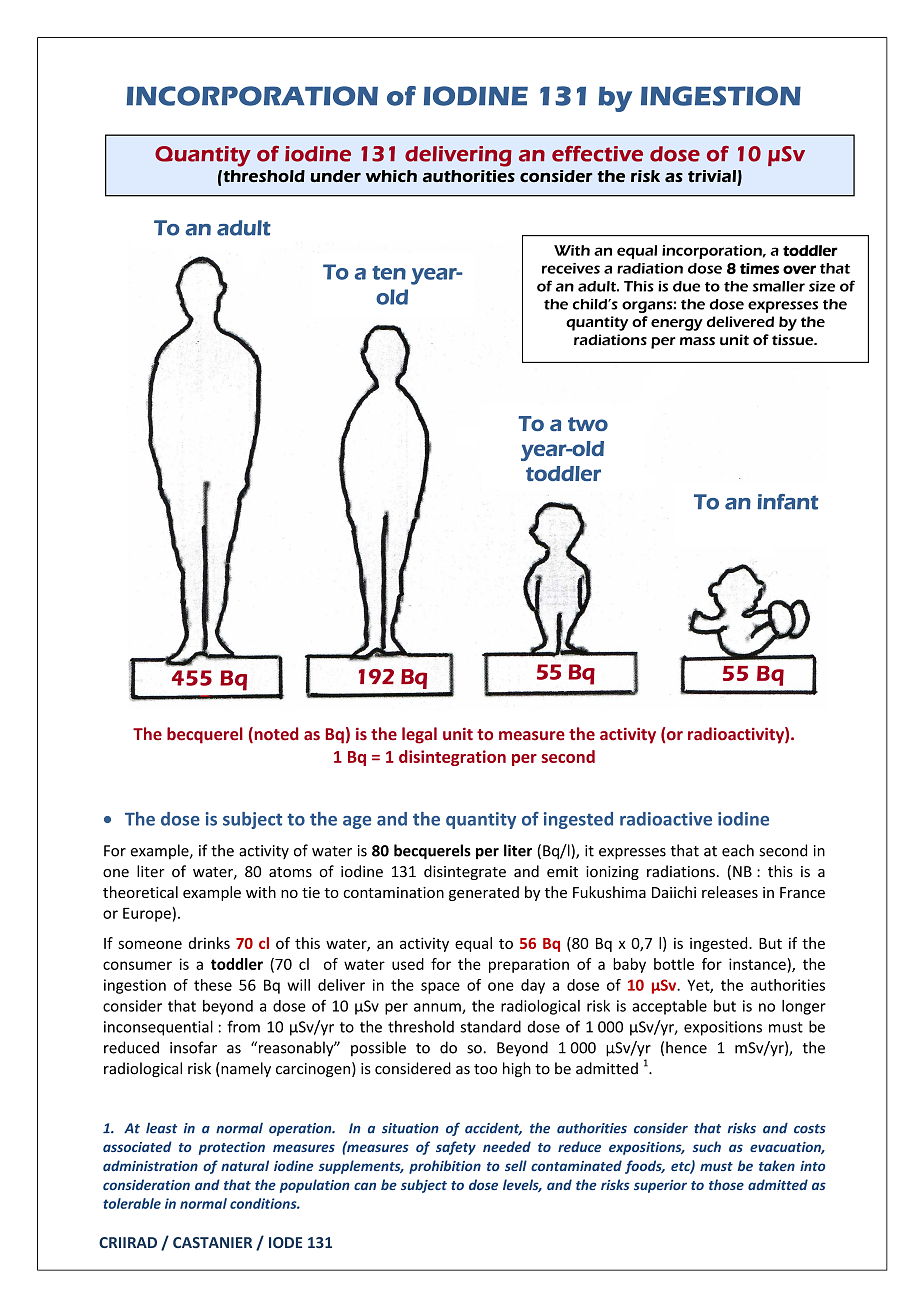  What do you see at coordinates (357, 822) in the image?
I see `age` at bounding box center [357, 822].
